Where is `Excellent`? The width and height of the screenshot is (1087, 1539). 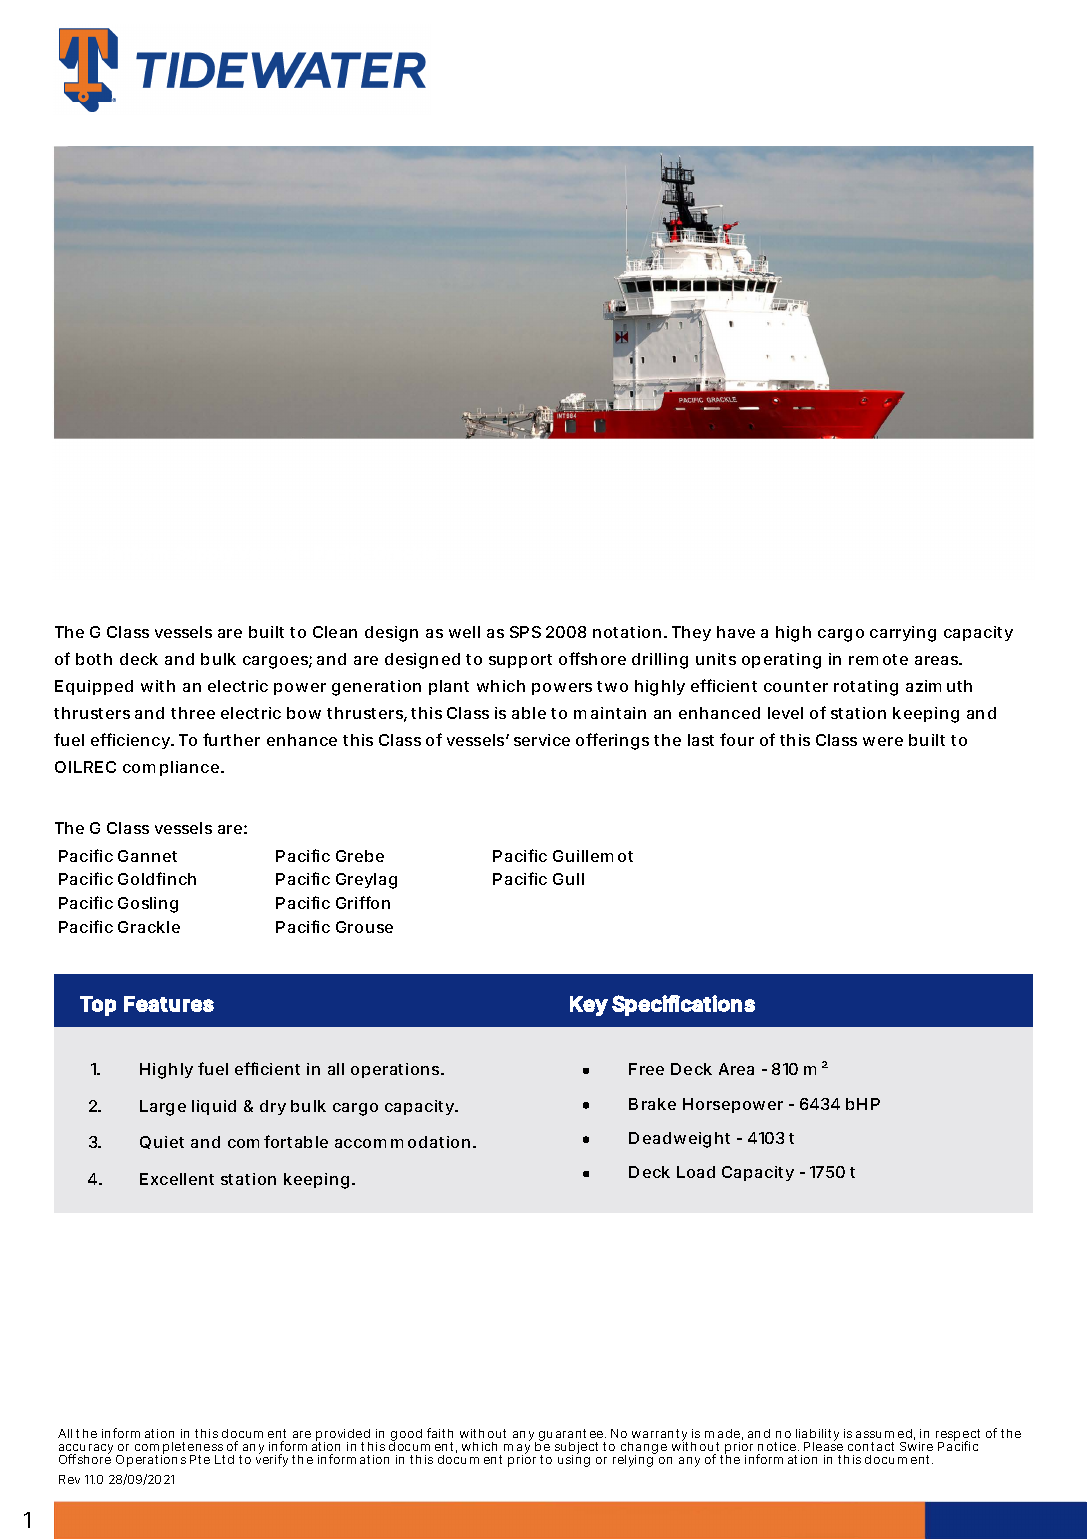
Excellent is located at coordinates (177, 1179).
